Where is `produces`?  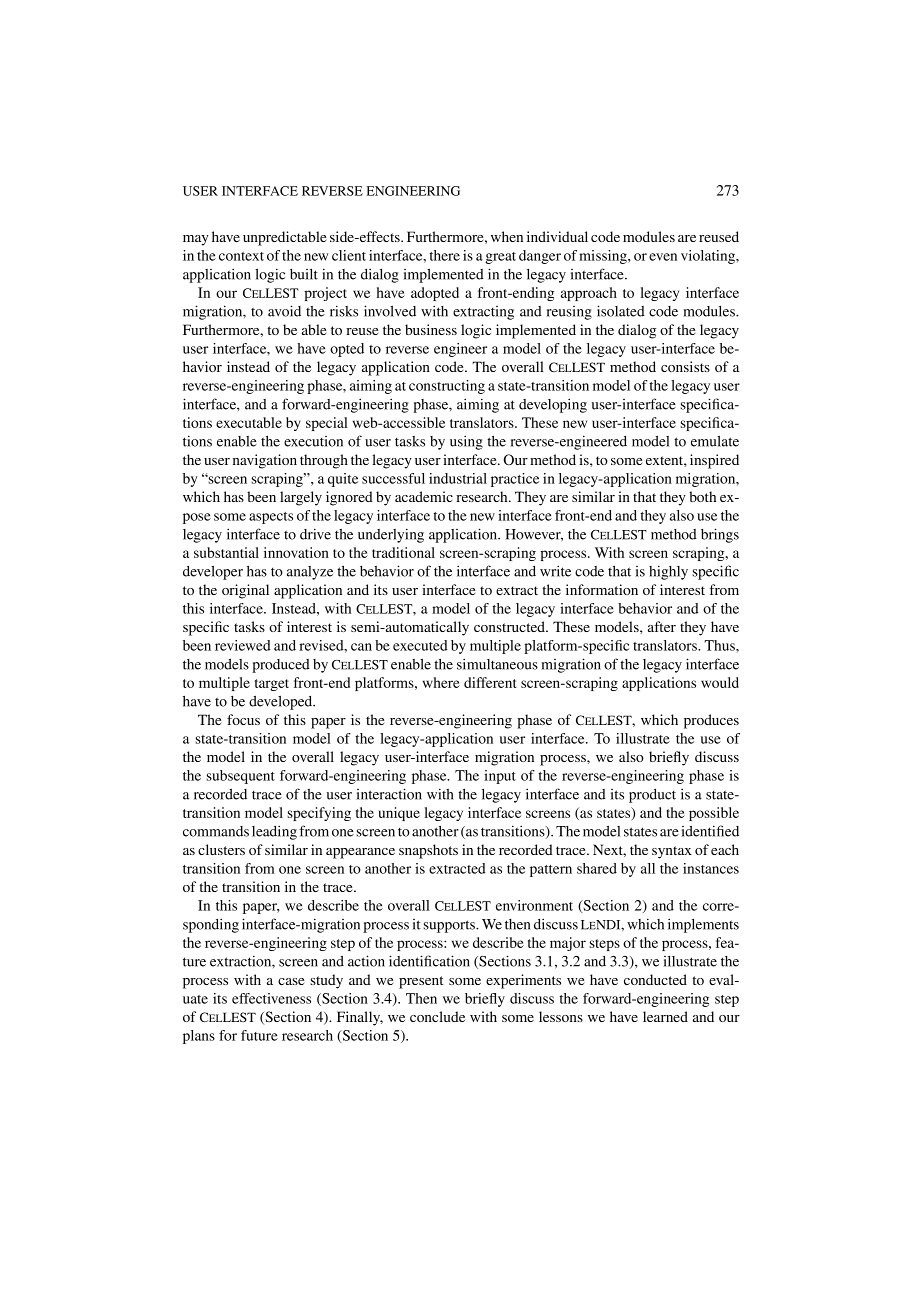 produces is located at coordinates (711, 721).
